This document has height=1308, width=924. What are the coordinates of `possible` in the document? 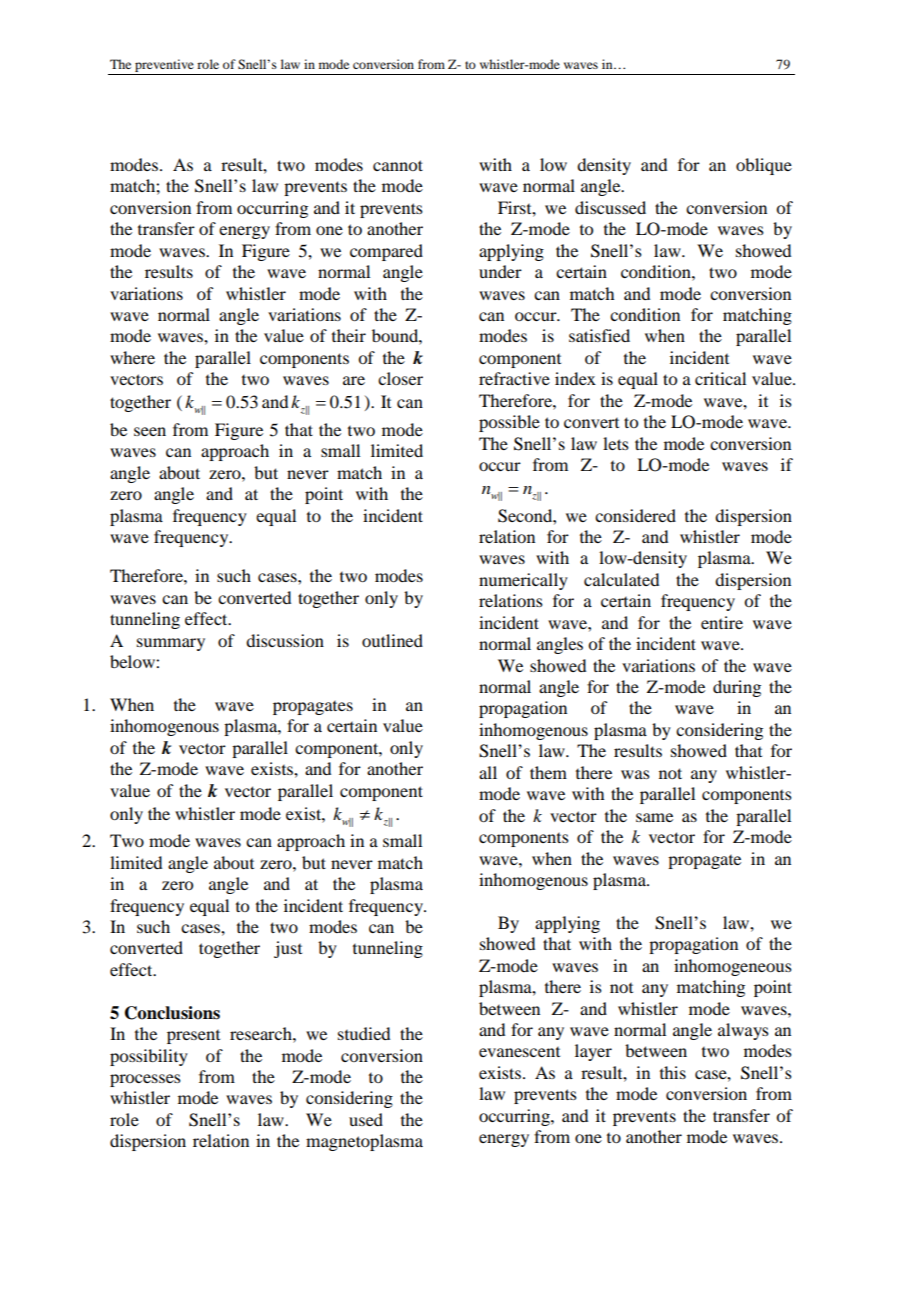 It's located at (509, 423).
